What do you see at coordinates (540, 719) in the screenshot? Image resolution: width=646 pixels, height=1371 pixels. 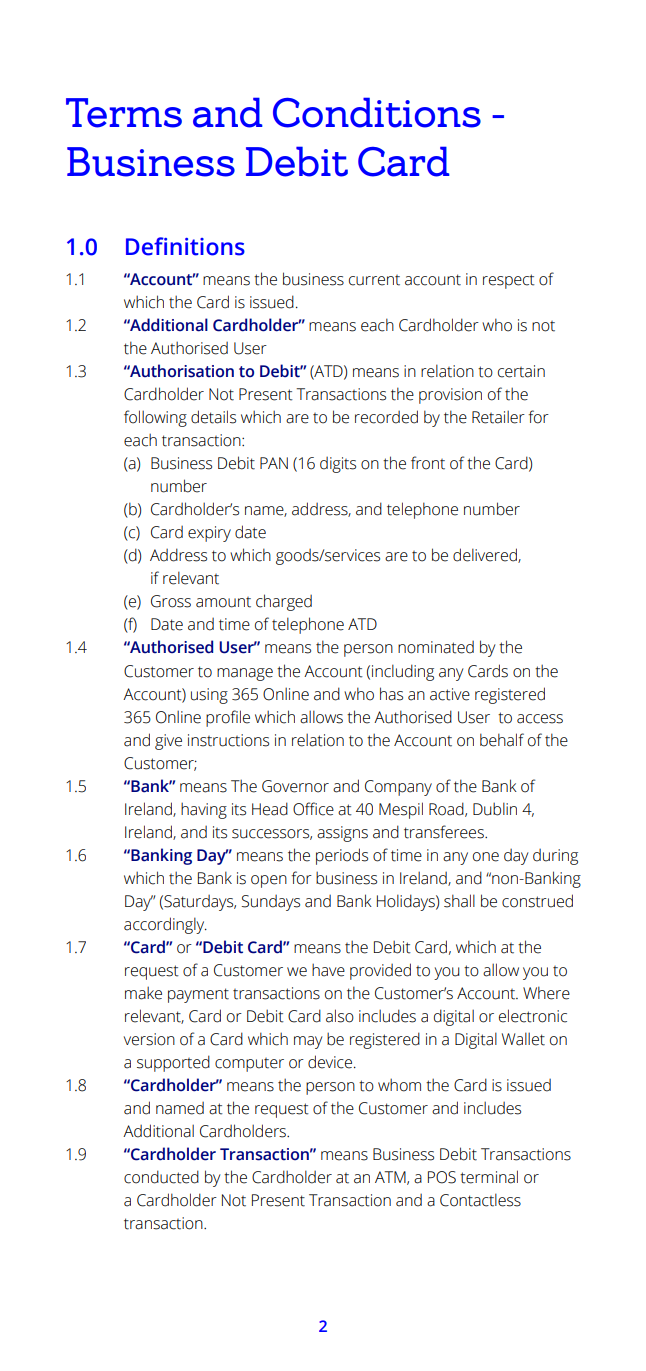 I see `access` at bounding box center [540, 719].
